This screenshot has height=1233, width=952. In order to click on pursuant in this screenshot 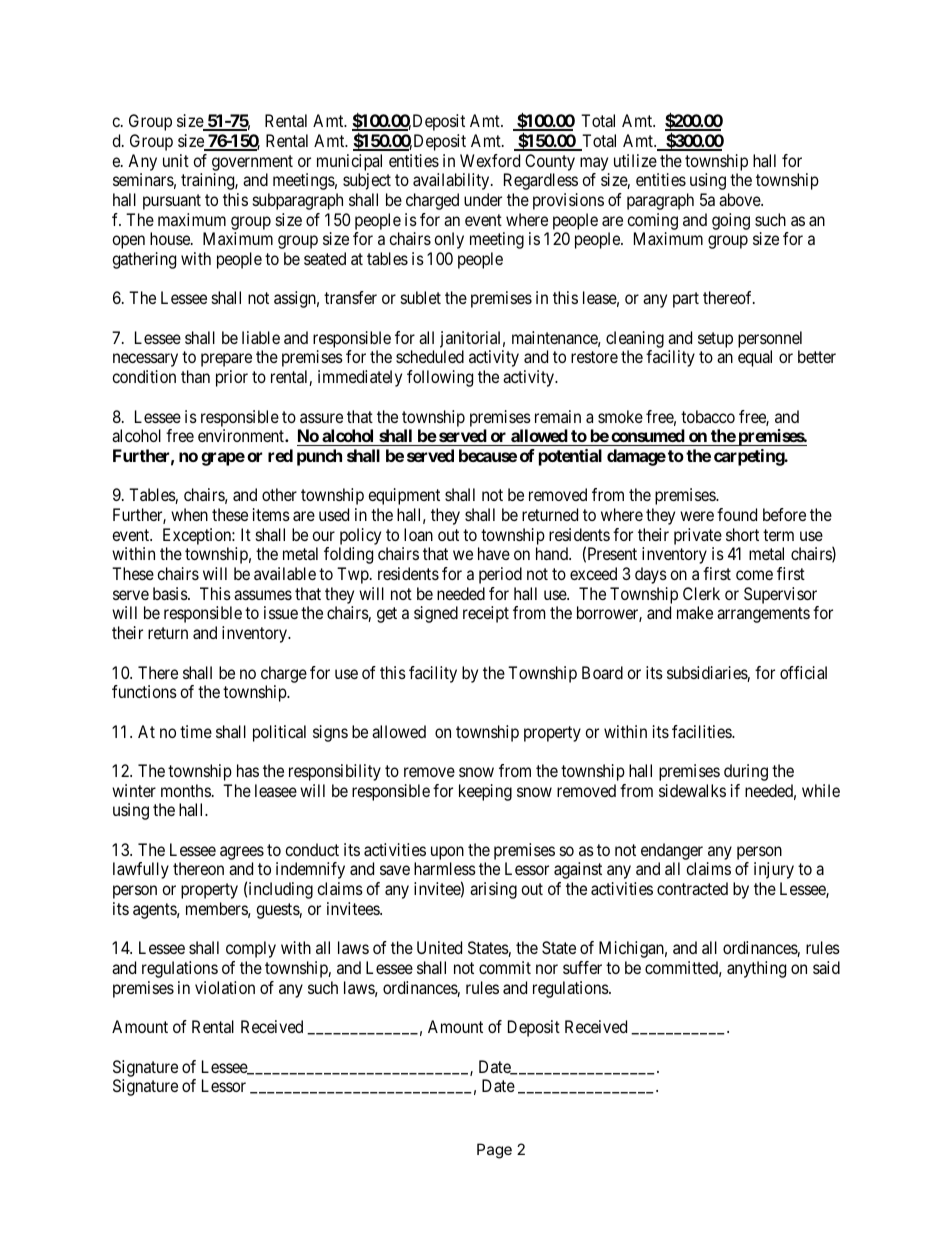, I will do `click(172, 202)`.
